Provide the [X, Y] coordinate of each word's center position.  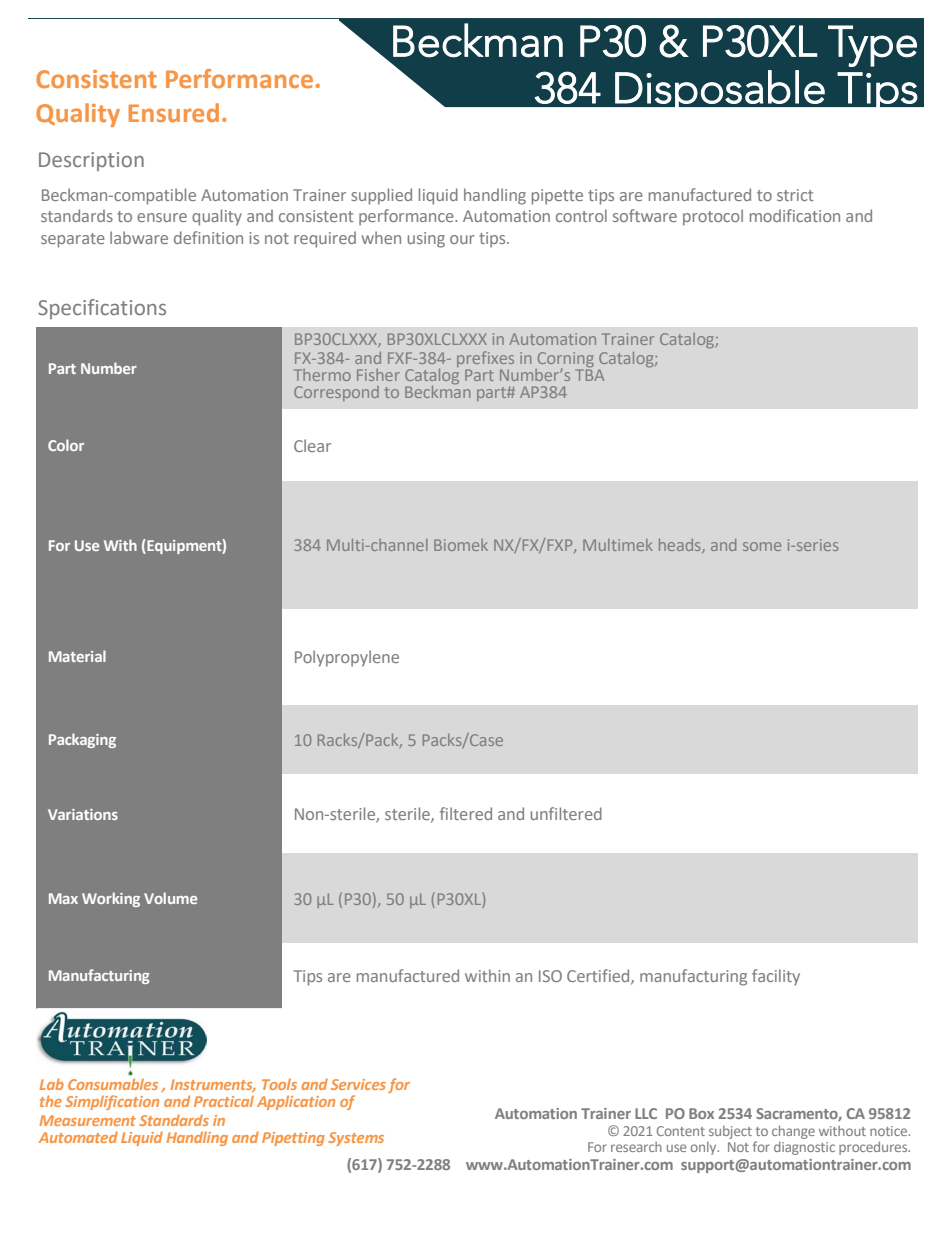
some [762, 546]
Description [91, 161]
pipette [557, 197]
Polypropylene [347, 658]
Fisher [378, 375]
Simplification [112, 1102]
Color [66, 445]
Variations [83, 814]
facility [776, 977]
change [793, 1132]
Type [872, 46]
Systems [356, 1139]
